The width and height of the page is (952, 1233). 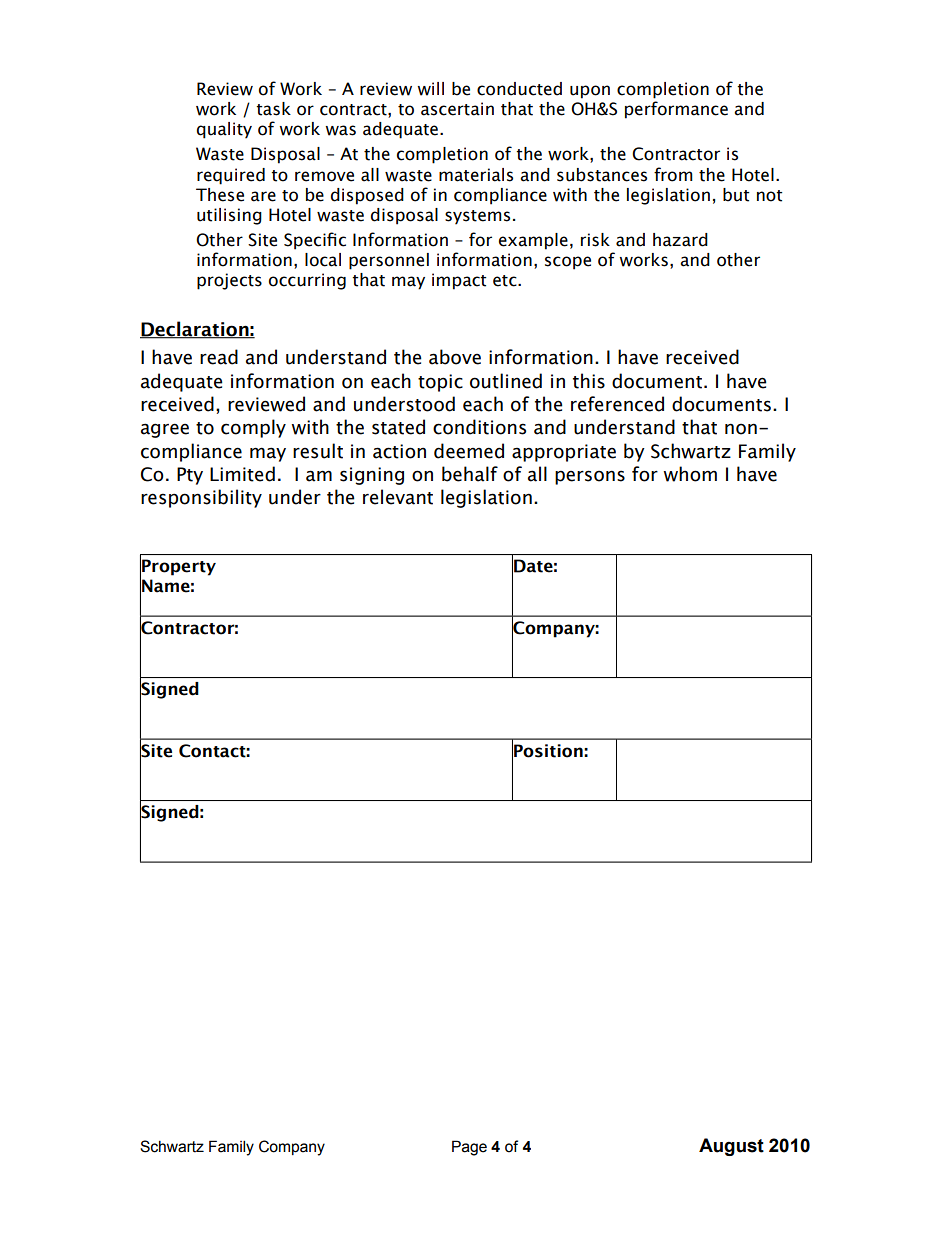 What do you see at coordinates (219, 357) in the page?
I see `read` at bounding box center [219, 357].
